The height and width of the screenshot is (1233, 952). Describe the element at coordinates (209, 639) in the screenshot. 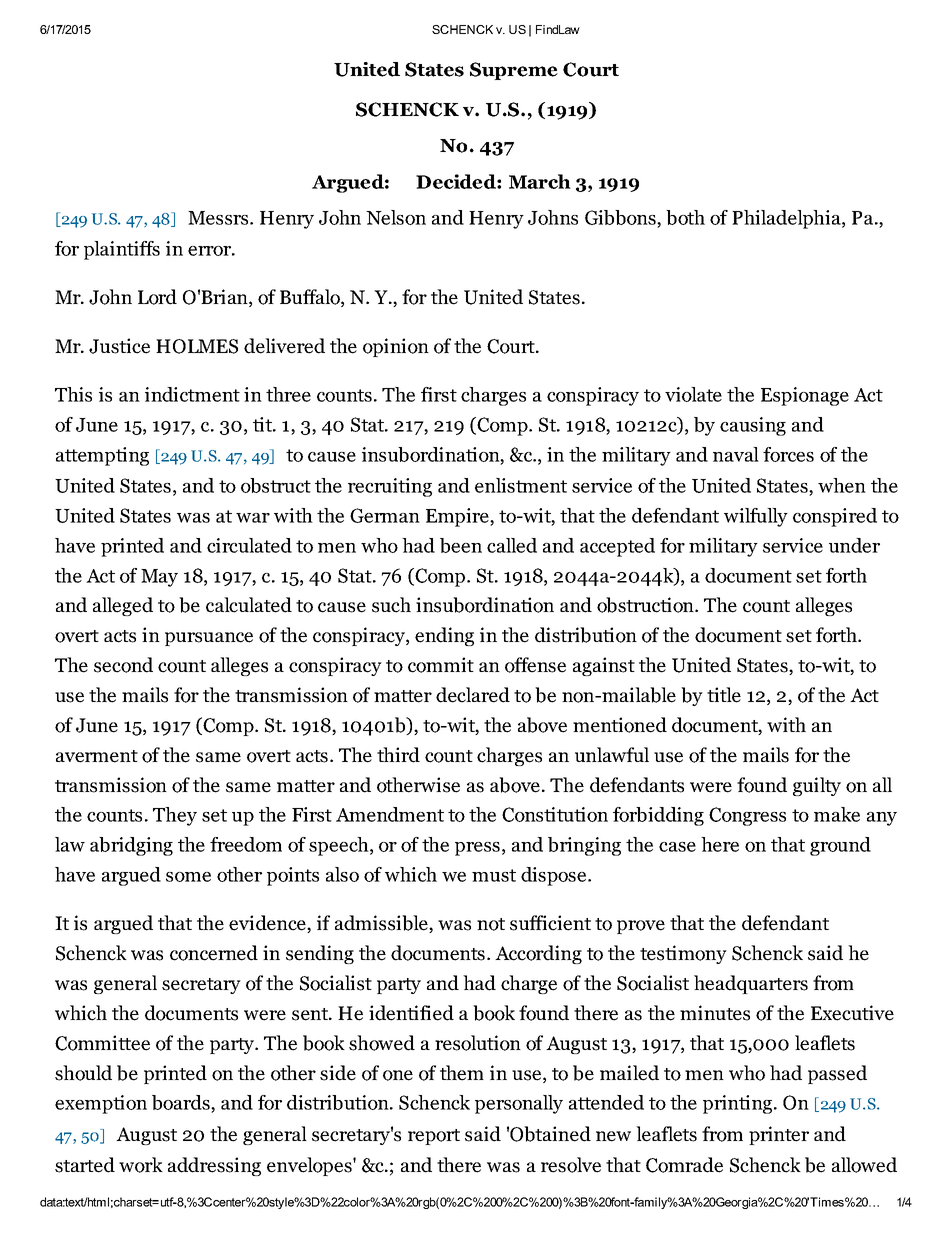

I see `pursuance` at that location.
